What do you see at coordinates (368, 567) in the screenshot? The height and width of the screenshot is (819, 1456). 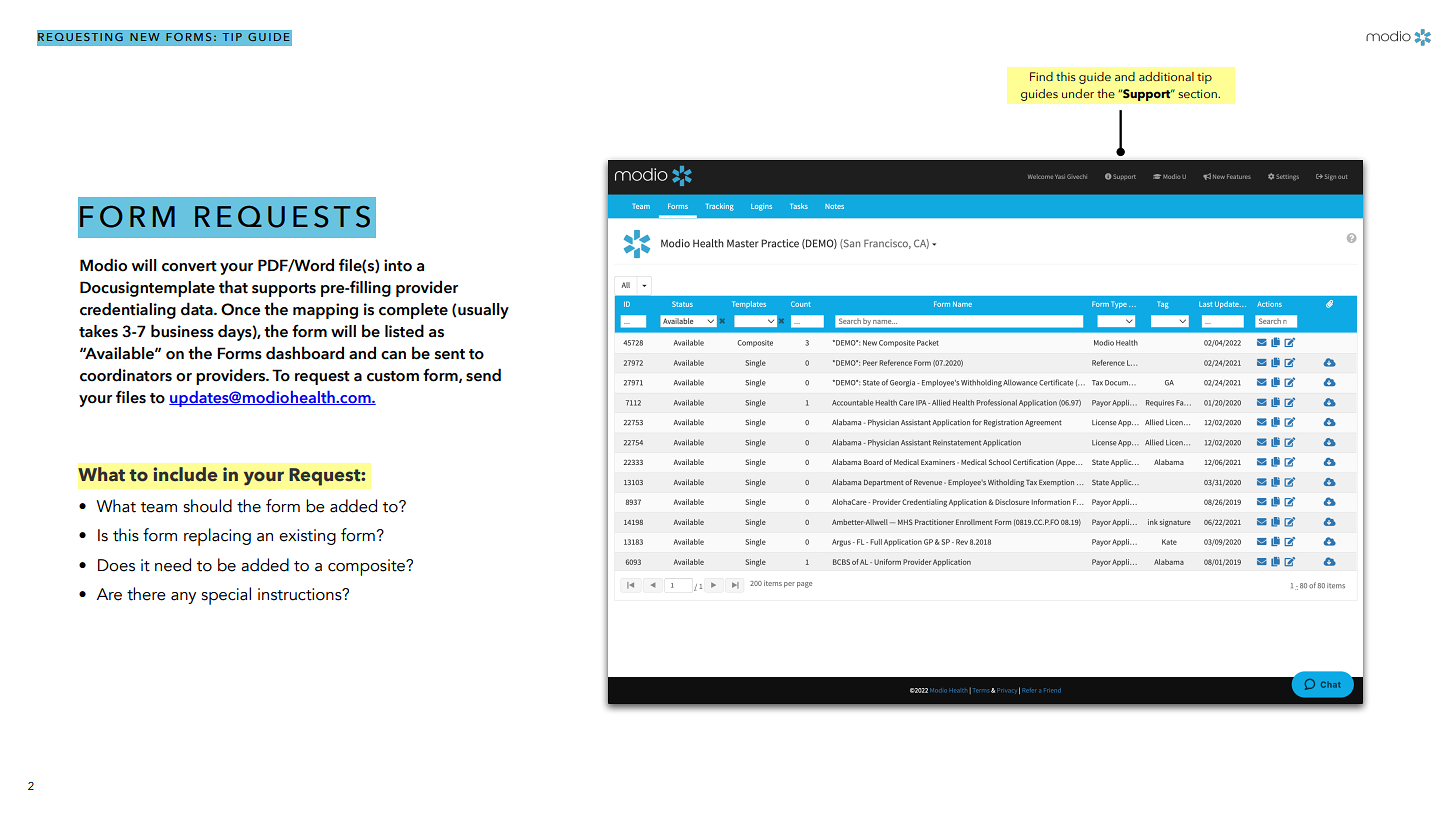 I see `composite` at bounding box center [368, 567].
